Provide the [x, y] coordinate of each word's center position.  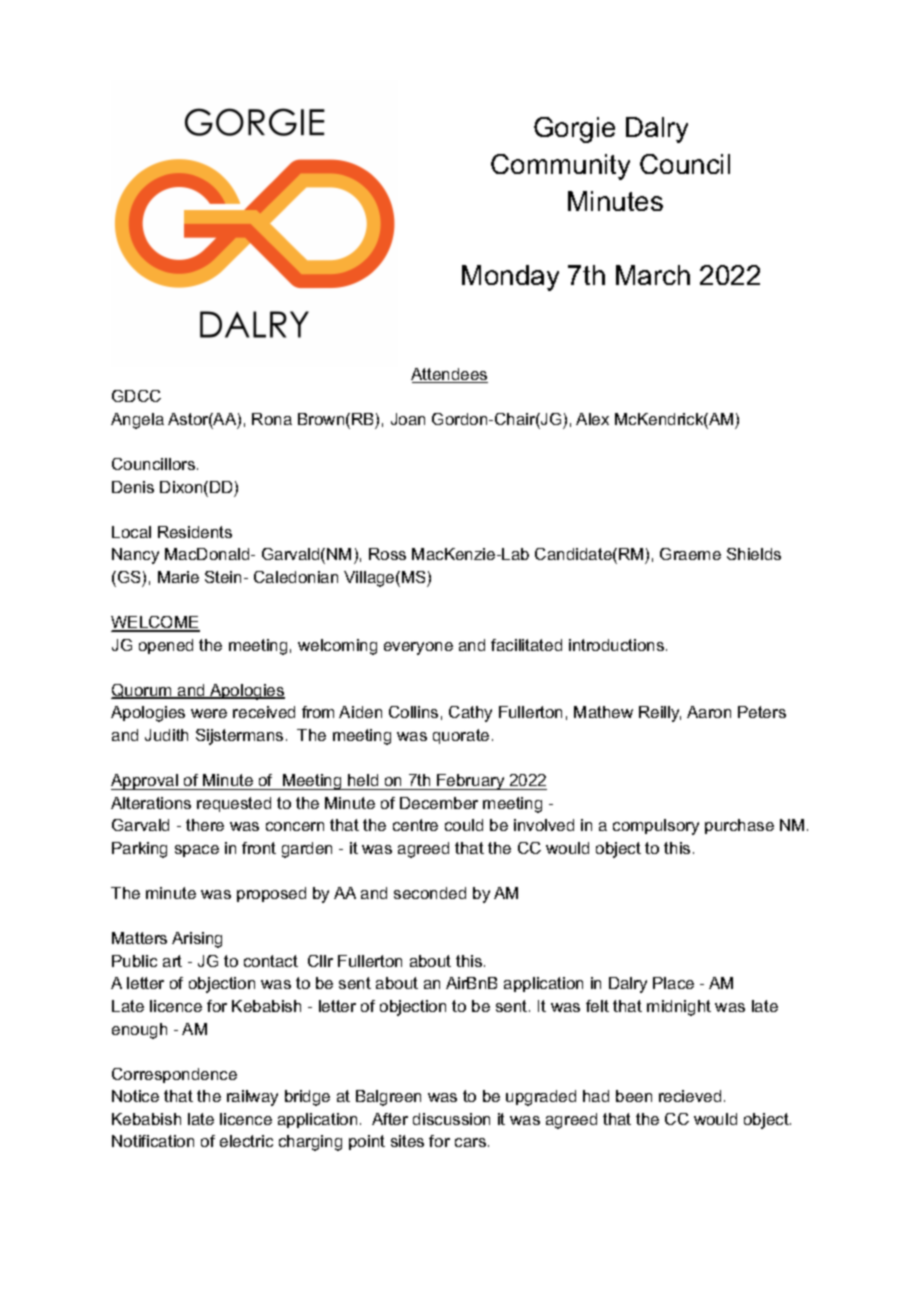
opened [166, 646]
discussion [451, 1119]
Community [560, 167]
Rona [272, 419]
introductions [618, 645]
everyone [418, 648]
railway [252, 1098]
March [653, 275]
